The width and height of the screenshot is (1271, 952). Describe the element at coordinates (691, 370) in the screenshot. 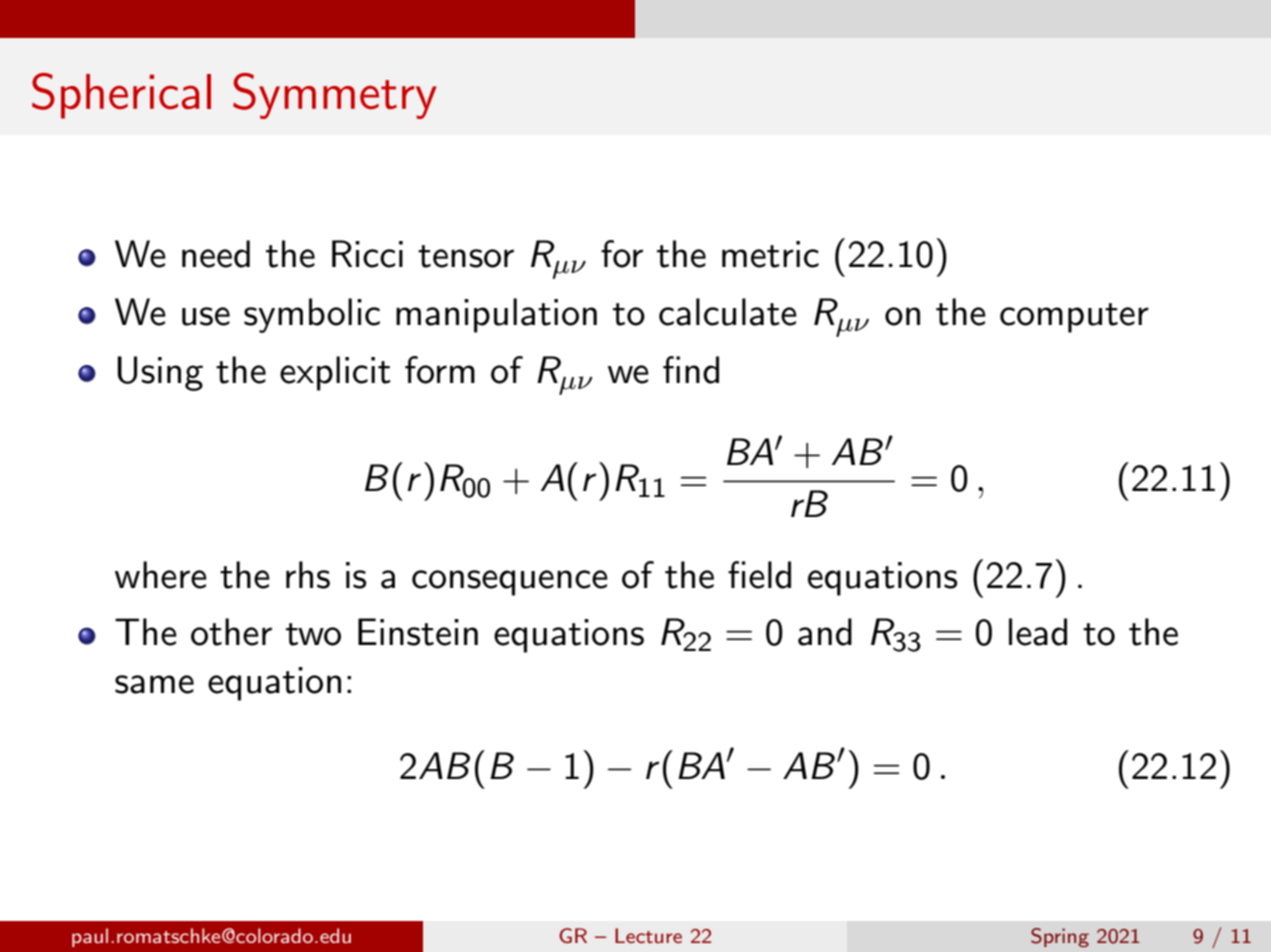

I see `find` at that location.
